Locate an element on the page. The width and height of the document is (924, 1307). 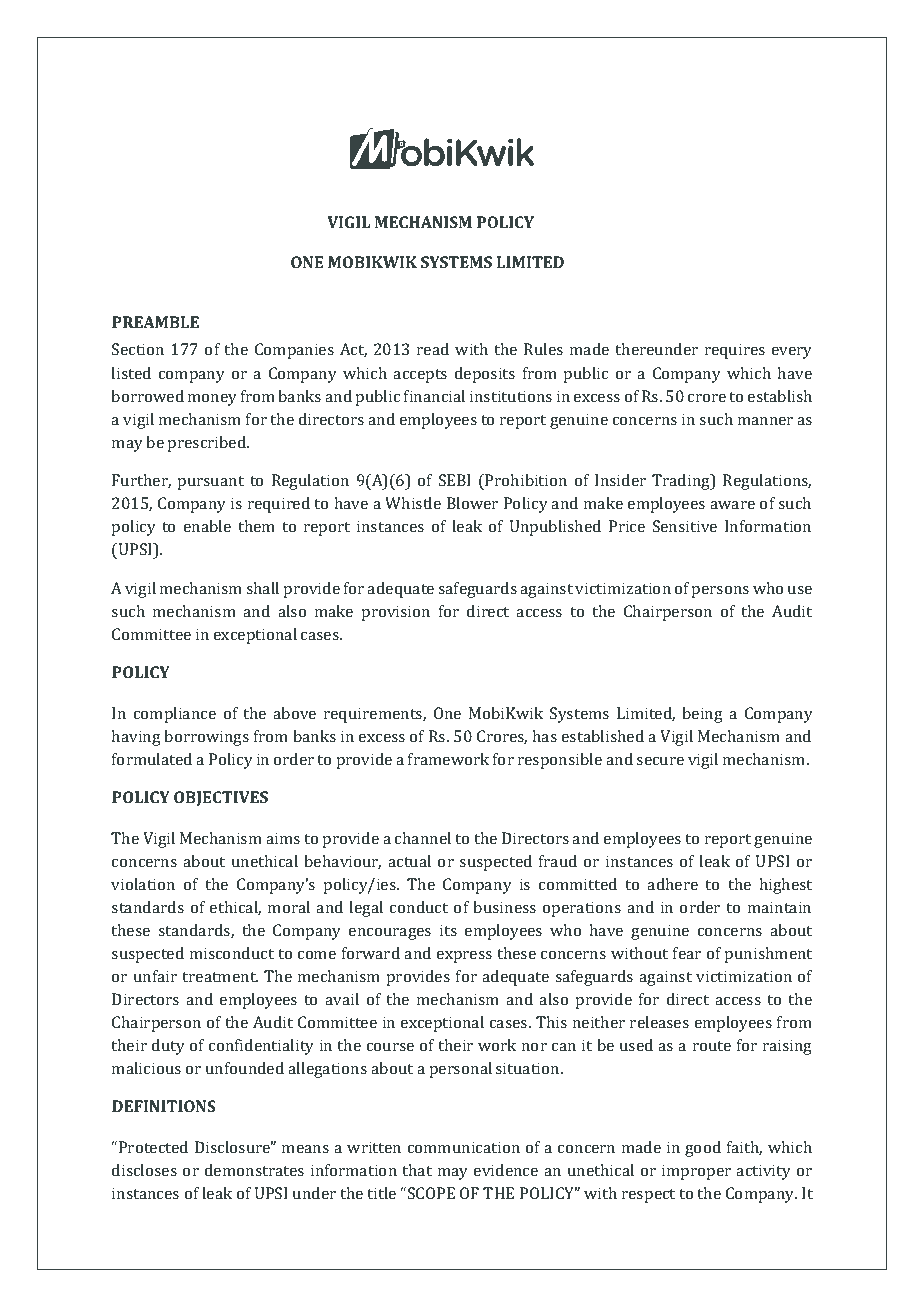
business is located at coordinates (504, 907).
